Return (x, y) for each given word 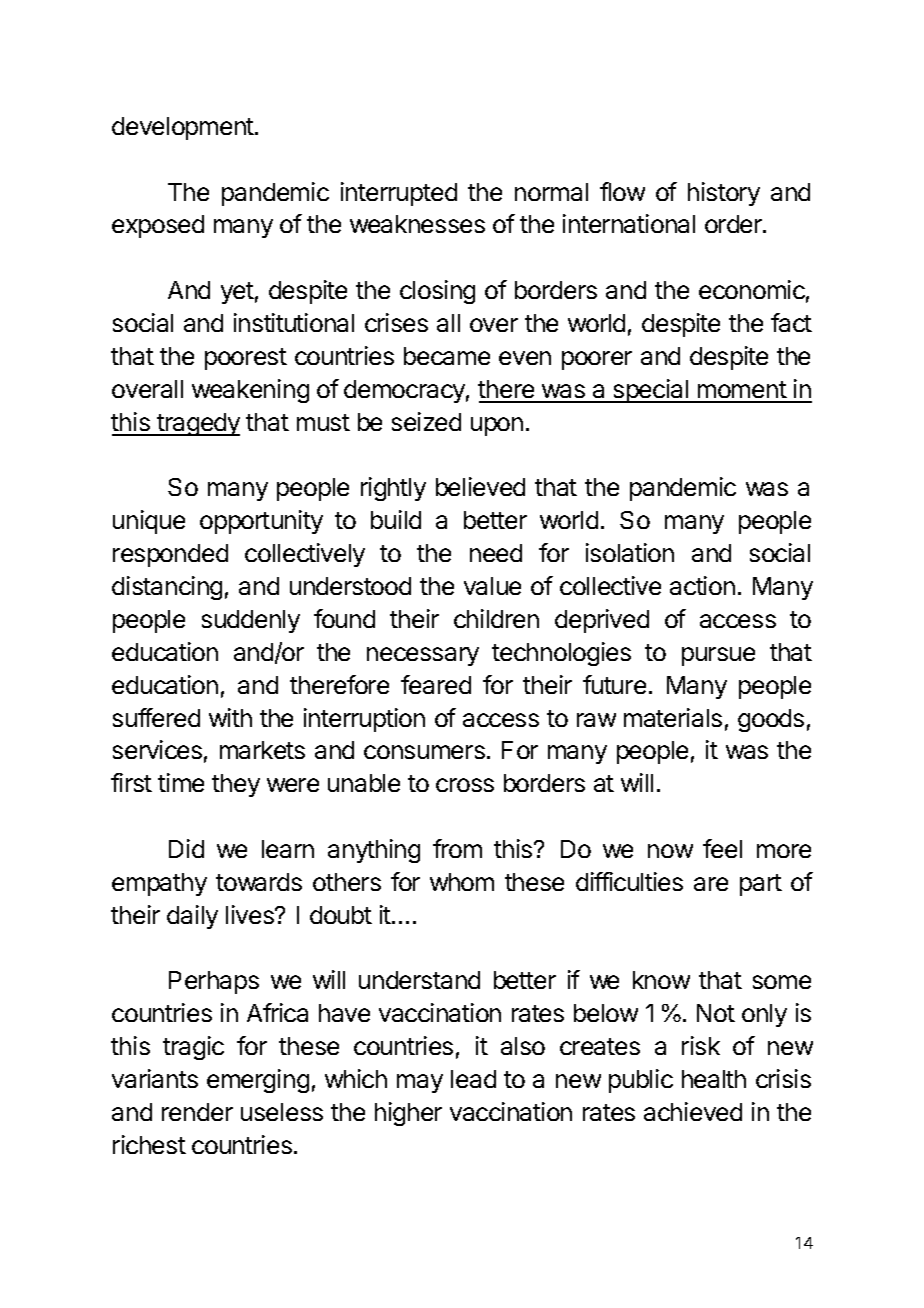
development (184, 128)
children (496, 618)
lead (473, 1079)
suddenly (251, 621)
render (197, 1112)
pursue (718, 656)
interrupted (399, 194)
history (724, 194)
